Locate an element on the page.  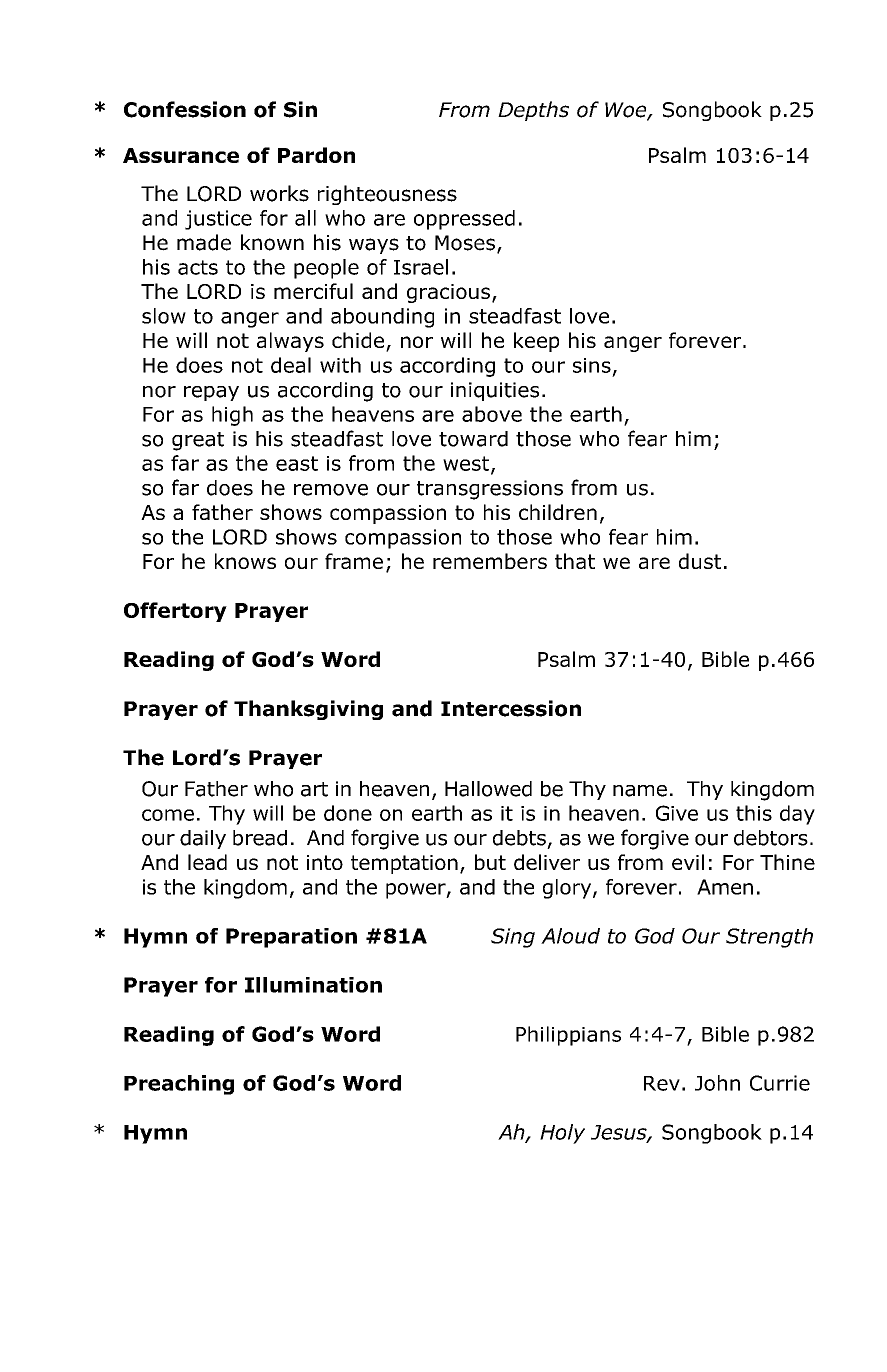
name is located at coordinates (640, 791).
